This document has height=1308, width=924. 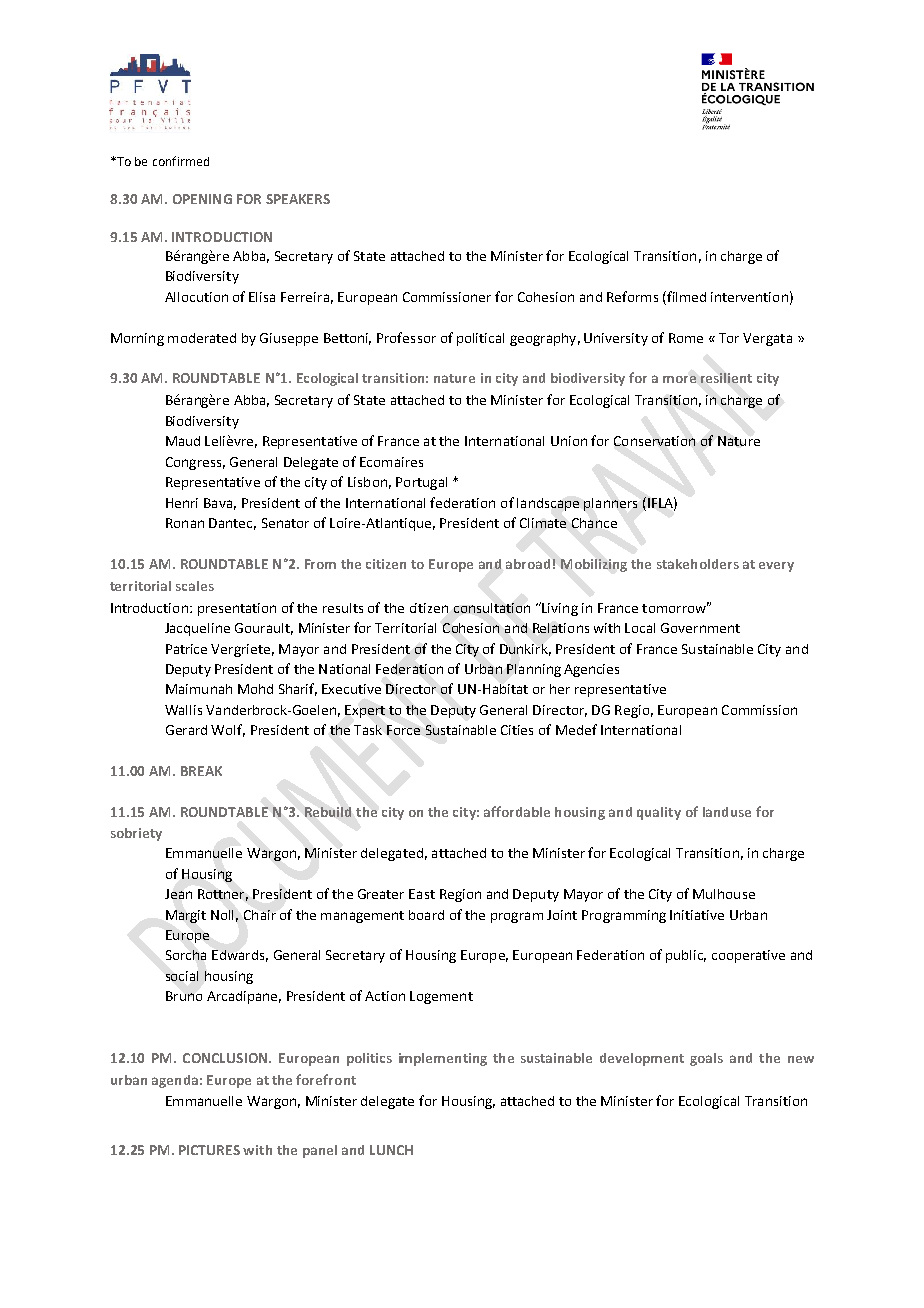 What do you see at coordinates (183, 441) in the document?
I see `Maud` at bounding box center [183, 441].
